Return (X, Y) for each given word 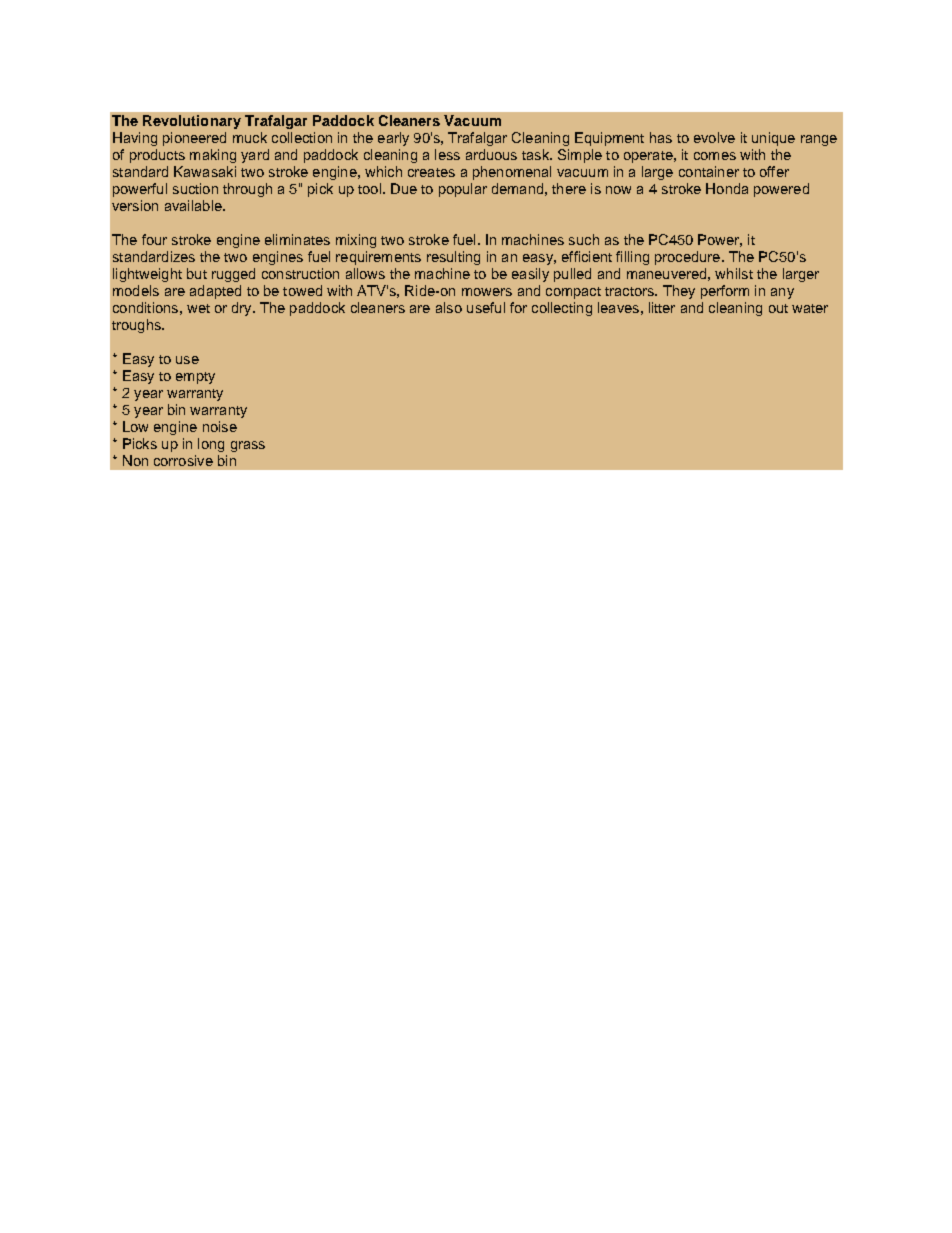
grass (248, 446)
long (211, 445)
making (213, 156)
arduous (491, 154)
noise (220, 426)
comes (715, 156)
